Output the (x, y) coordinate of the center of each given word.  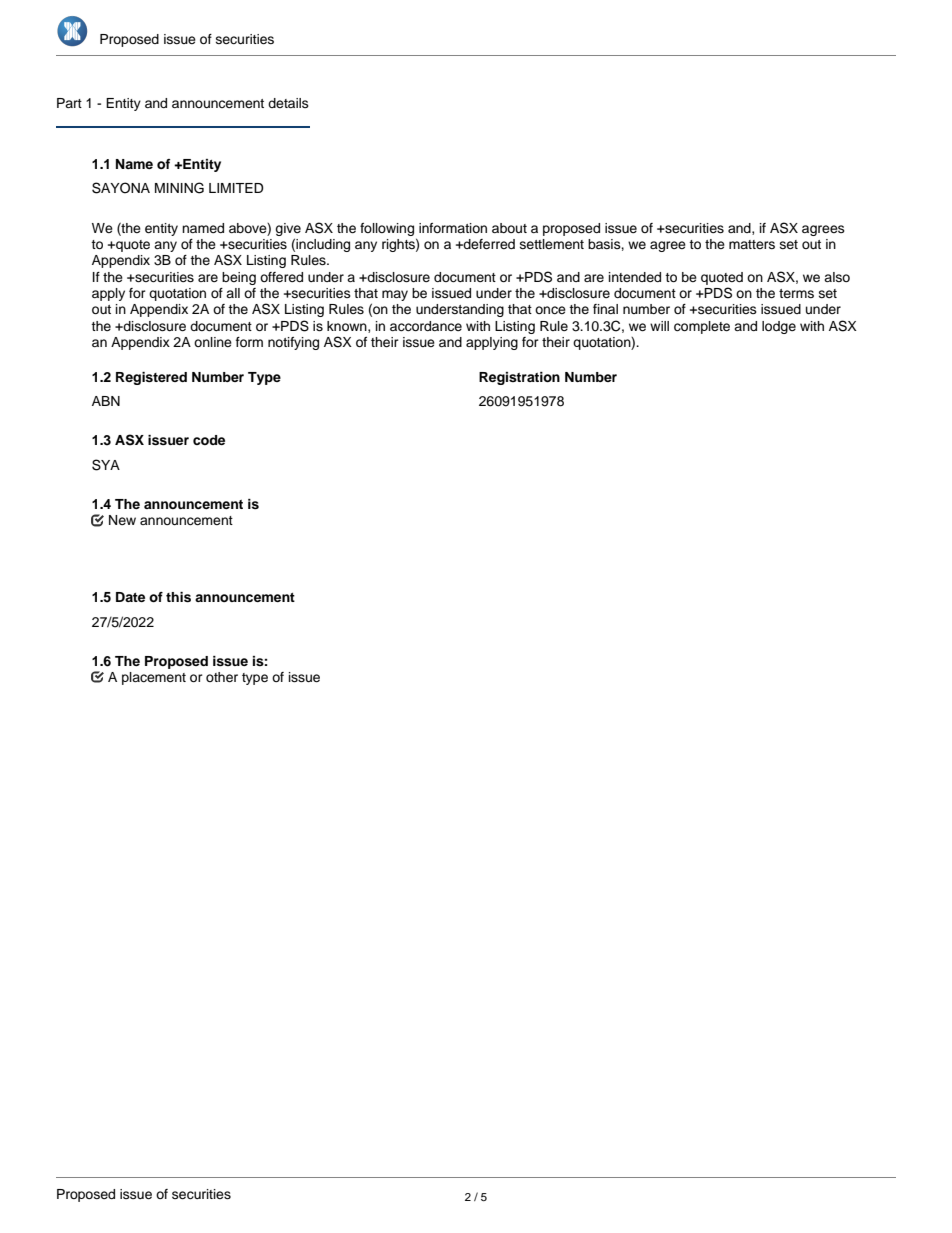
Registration (519, 378)
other (222, 677)
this (178, 597)
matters (752, 244)
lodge (779, 327)
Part (69, 103)
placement (154, 678)
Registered (151, 378)
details (288, 103)
